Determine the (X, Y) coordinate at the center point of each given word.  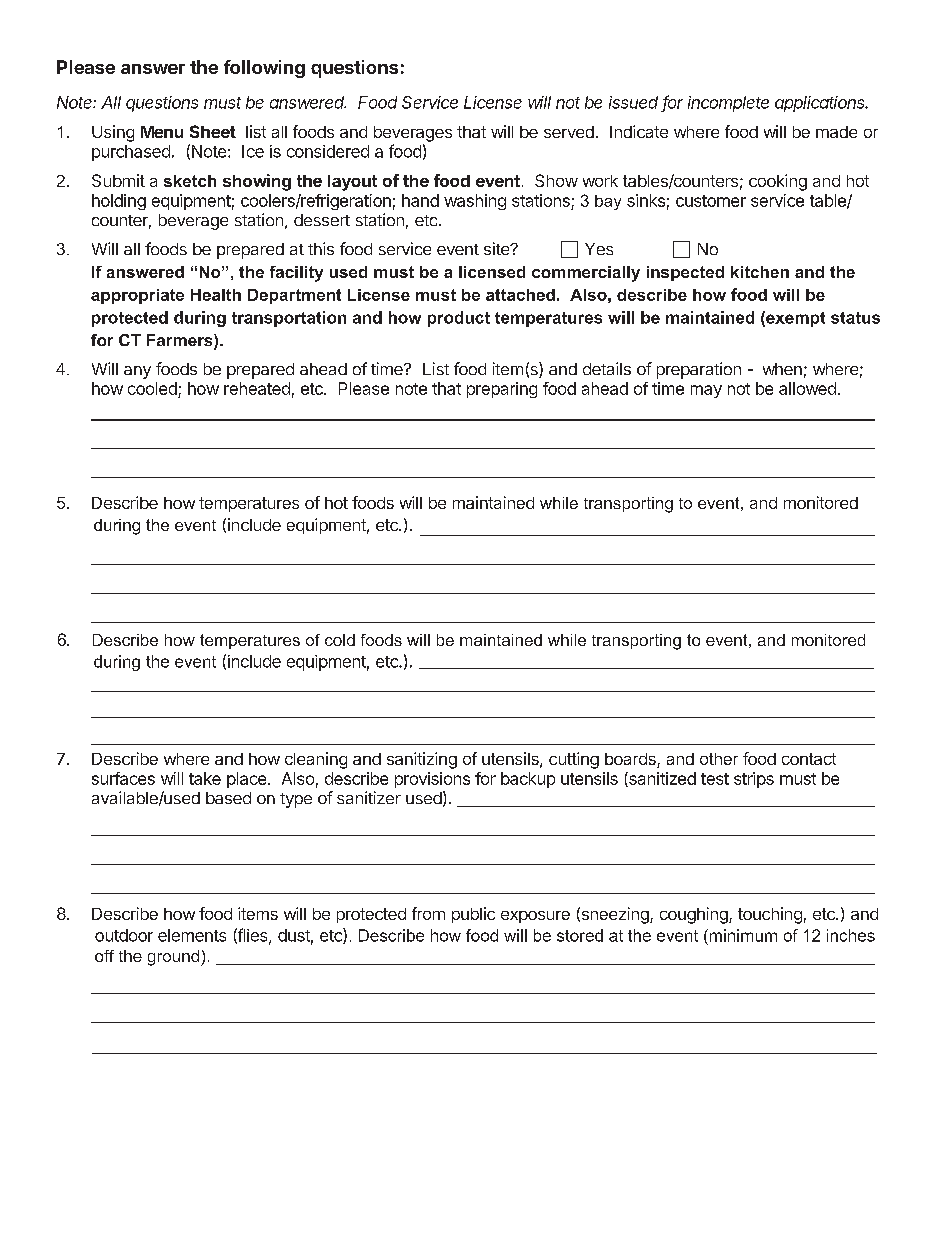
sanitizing (422, 760)
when (782, 369)
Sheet (213, 131)
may (706, 391)
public (473, 915)
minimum (742, 935)
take (205, 778)
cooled (152, 388)
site (498, 248)
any (137, 372)
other (719, 759)
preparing (502, 390)
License (493, 102)
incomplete (728, 104)
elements (192, 935)
